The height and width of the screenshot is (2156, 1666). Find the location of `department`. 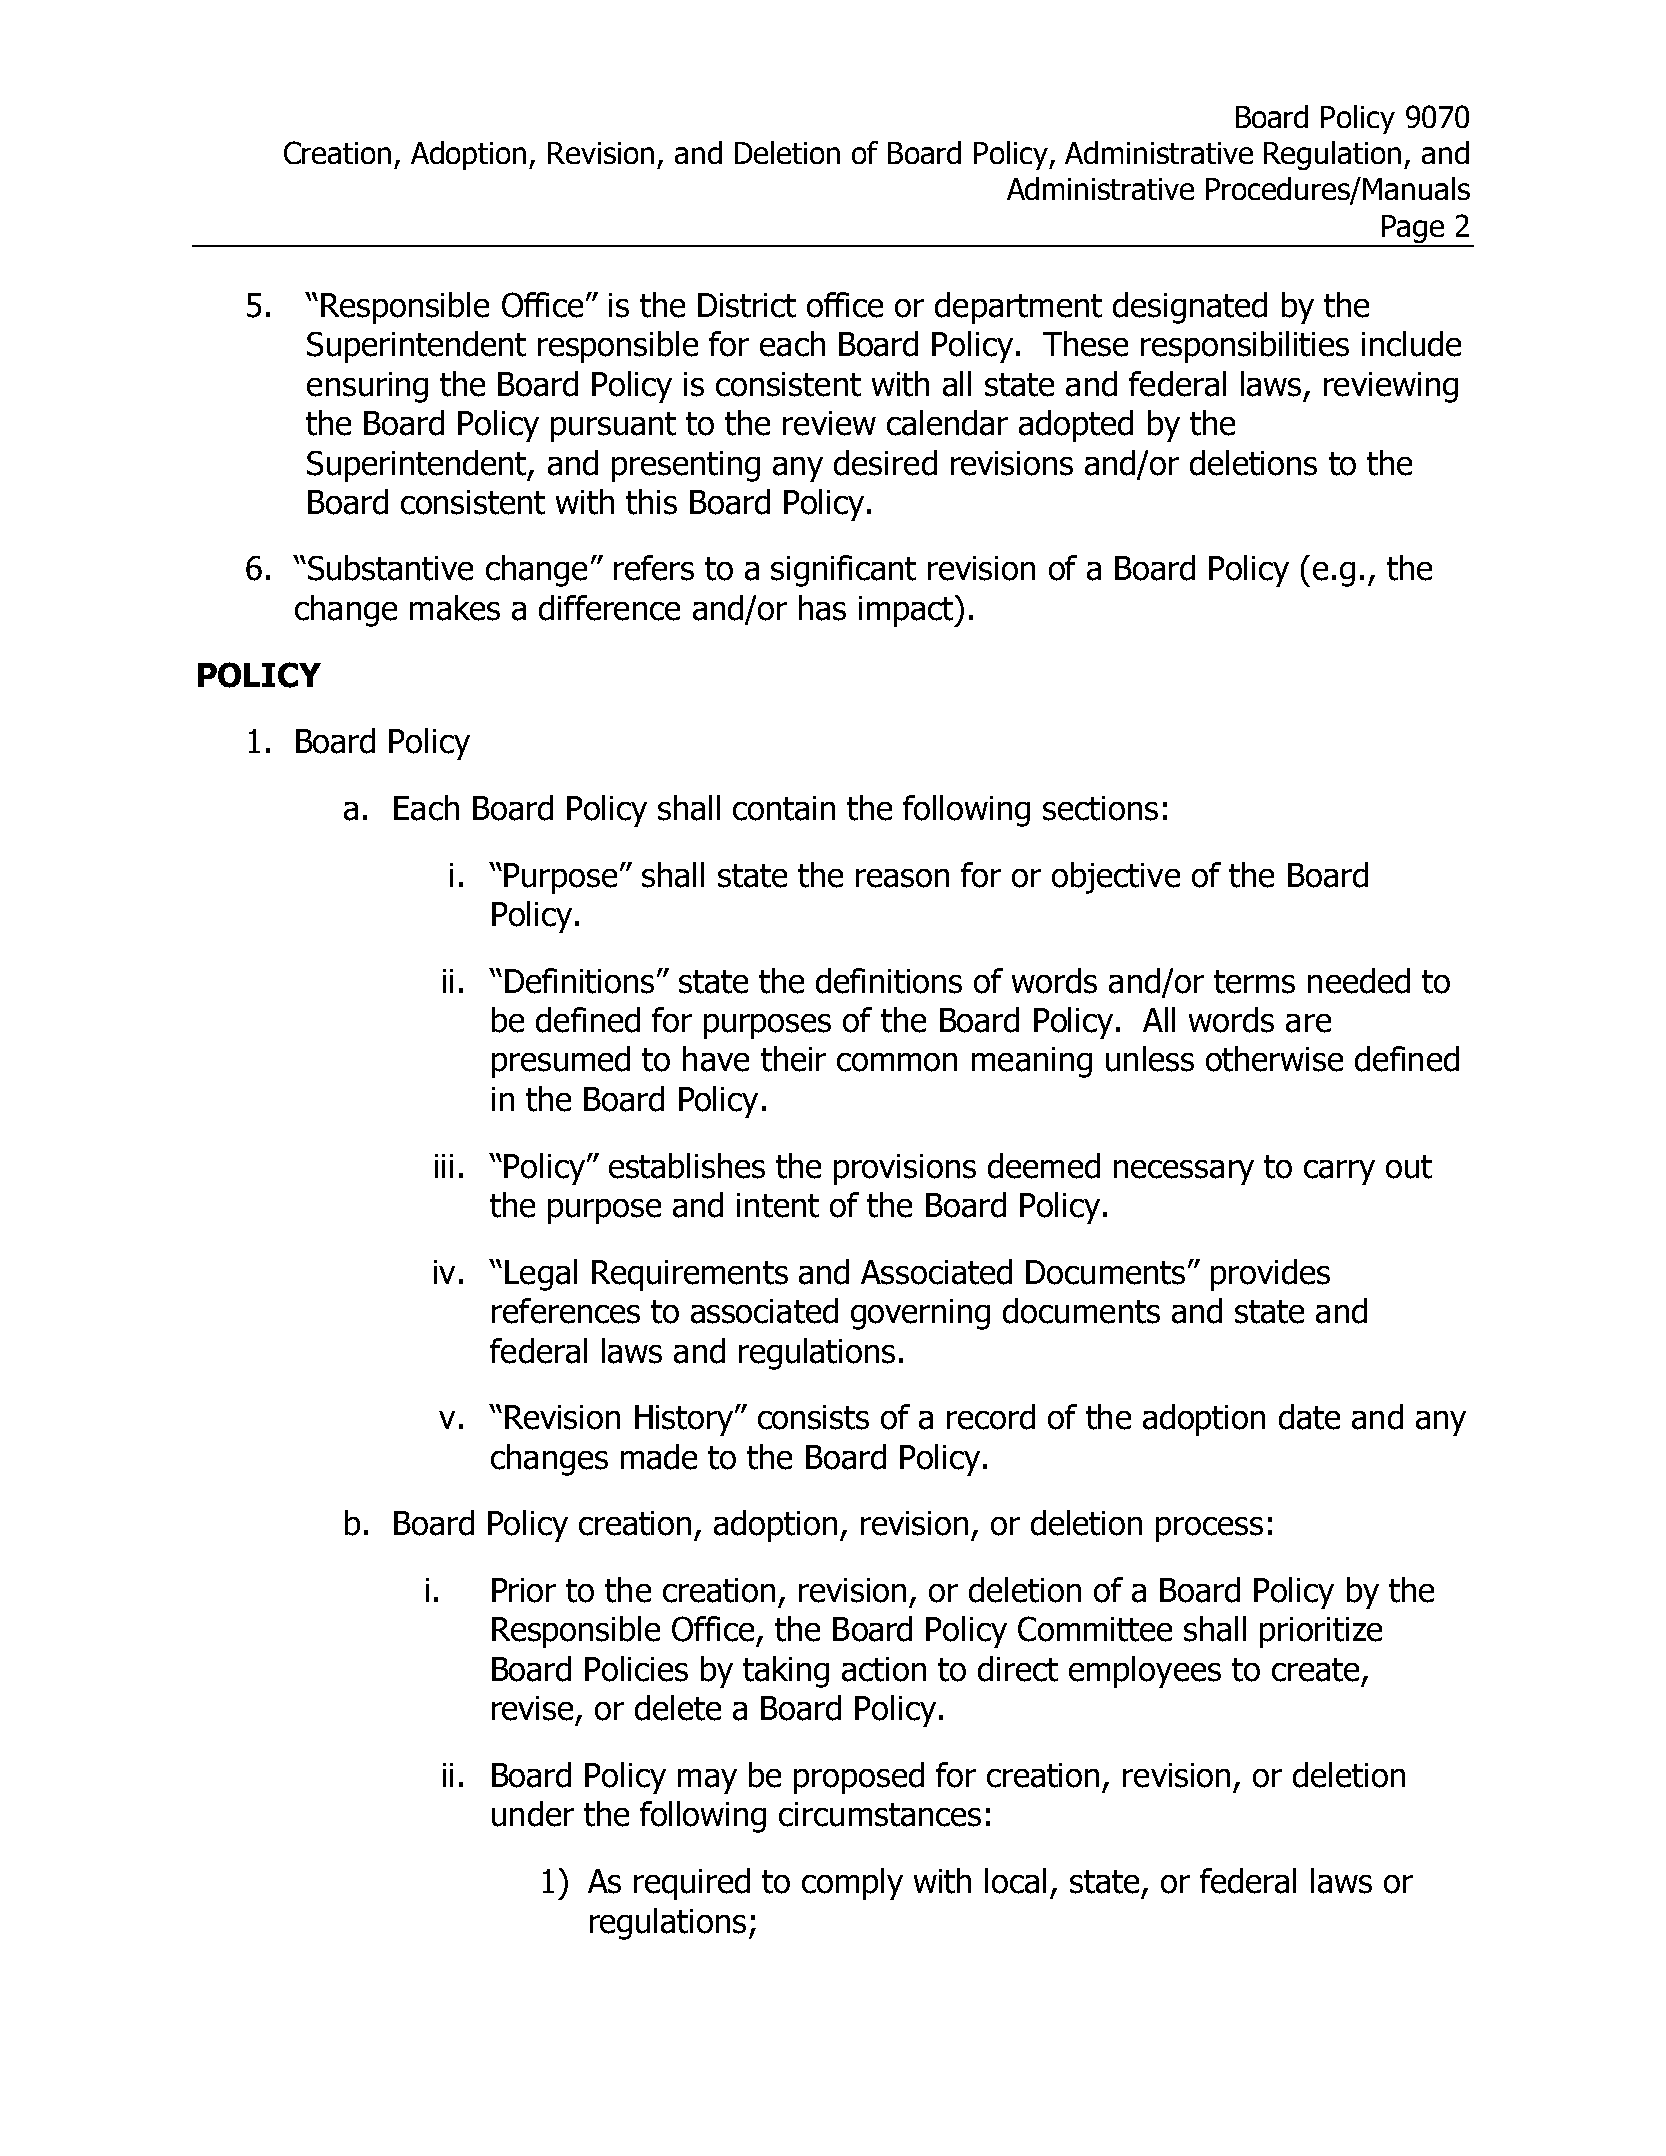

department is located at coordinates (1018, 308).
